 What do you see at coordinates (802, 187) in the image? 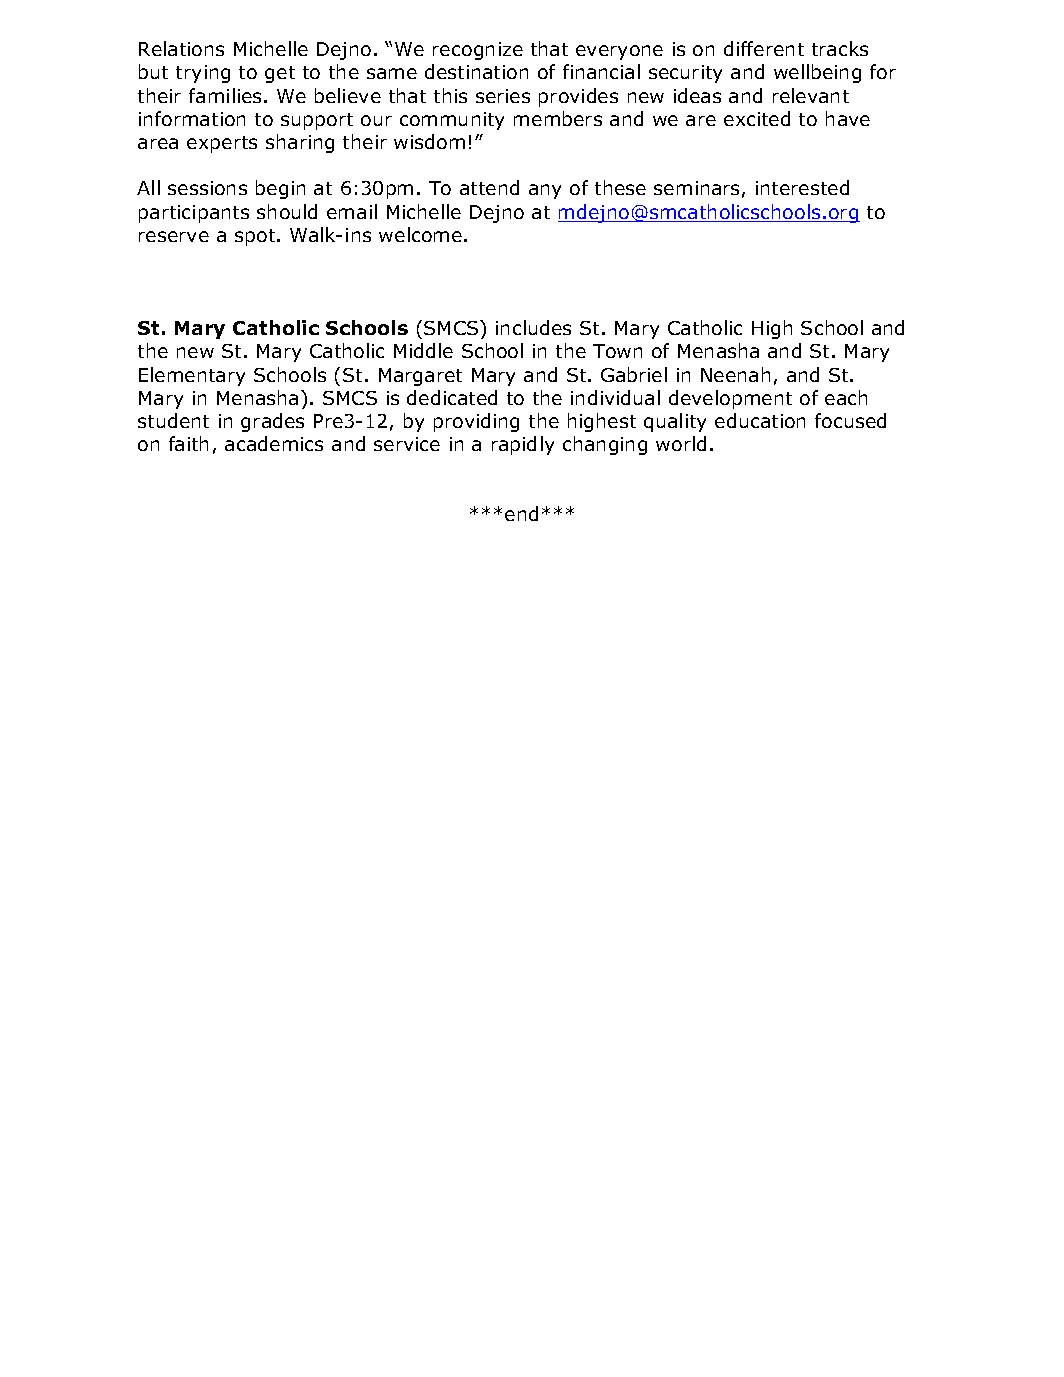
I see `interested` at bounding box center [802, 187].
